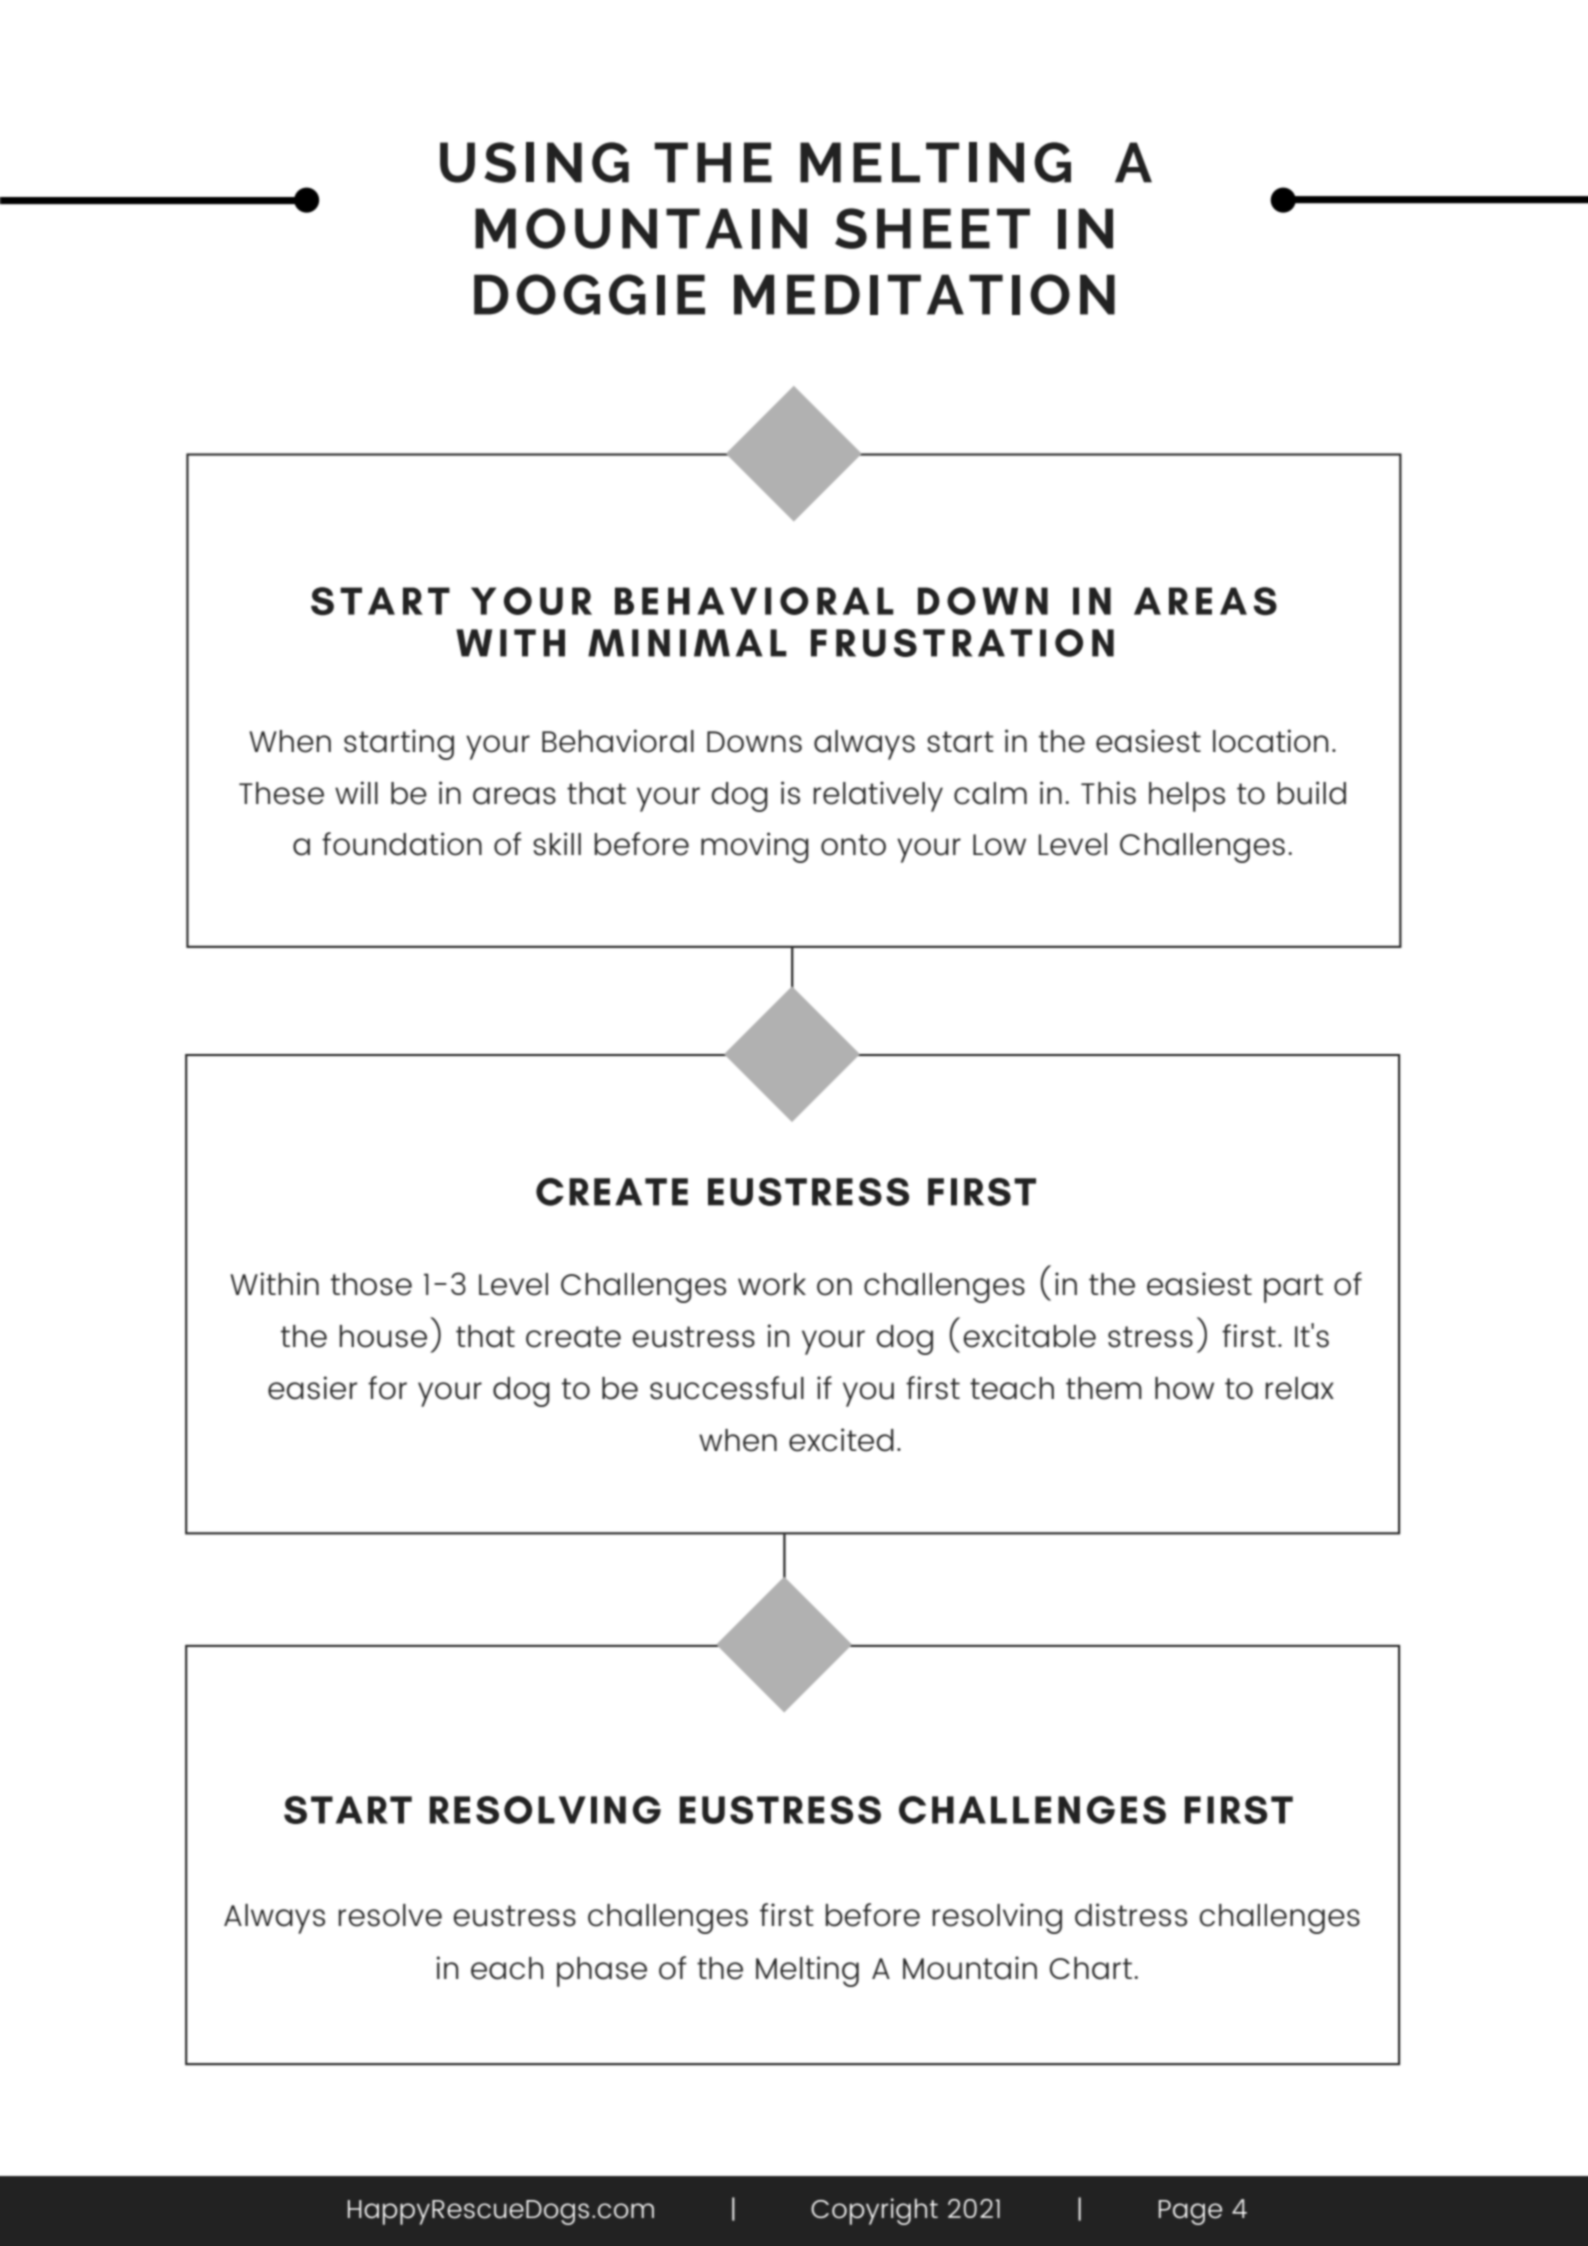 This screenshot has width=1588, height=2246. Describe the element at coordinates (312, 1388) in the screenshot. I see `easier` at that location.
